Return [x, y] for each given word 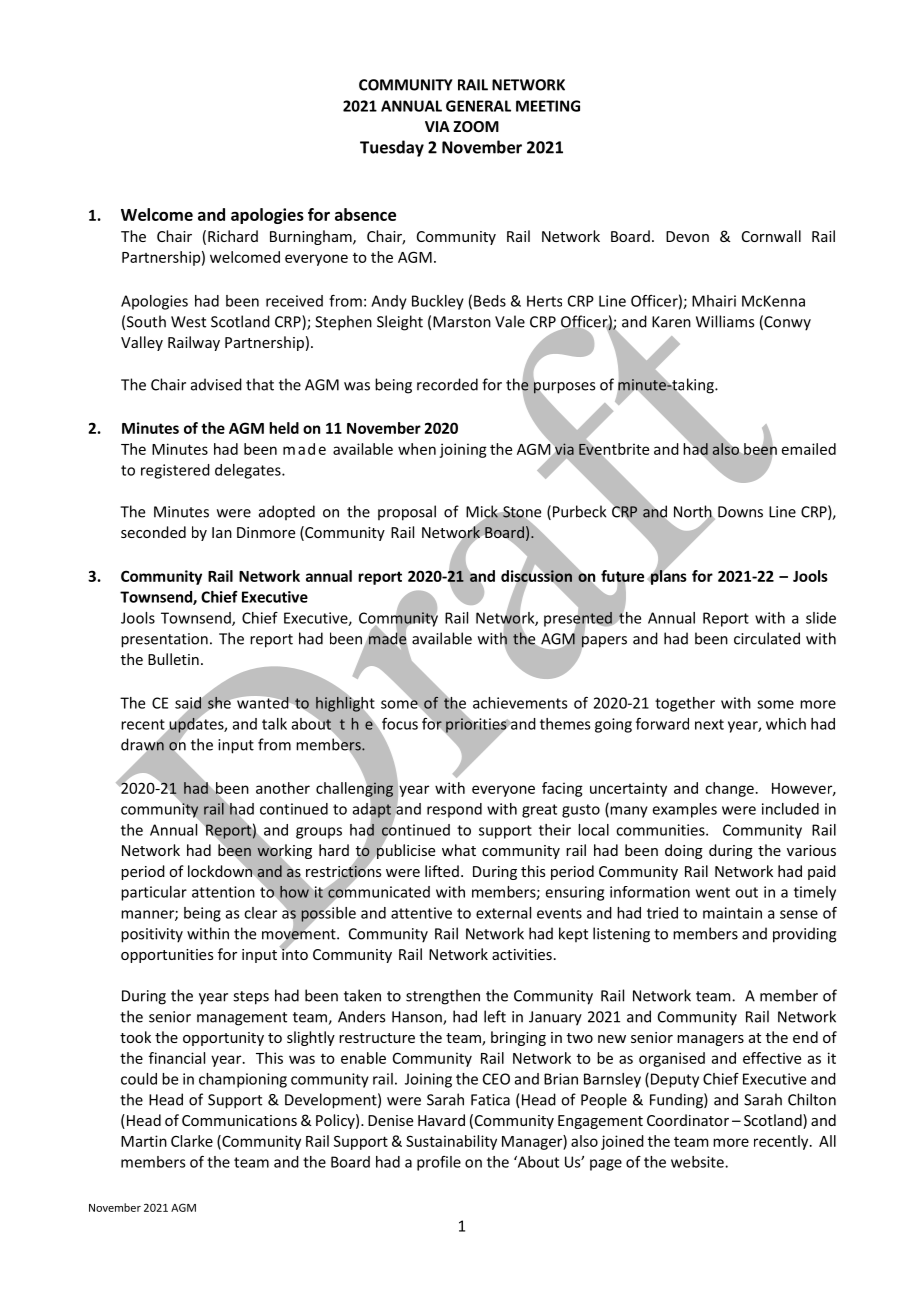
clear [260, 913]
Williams [725, 321]
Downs [740, 512]
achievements [520, 703]
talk [274, 724]
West [188, 322]
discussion [536, 576]
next [709, 724]
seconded [153, 532]
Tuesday [392, 148]
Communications [239, 1120]
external [503, 913]
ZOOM [476, 126]
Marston [462, 322]
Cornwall [771, 236]
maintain [732, 913]
